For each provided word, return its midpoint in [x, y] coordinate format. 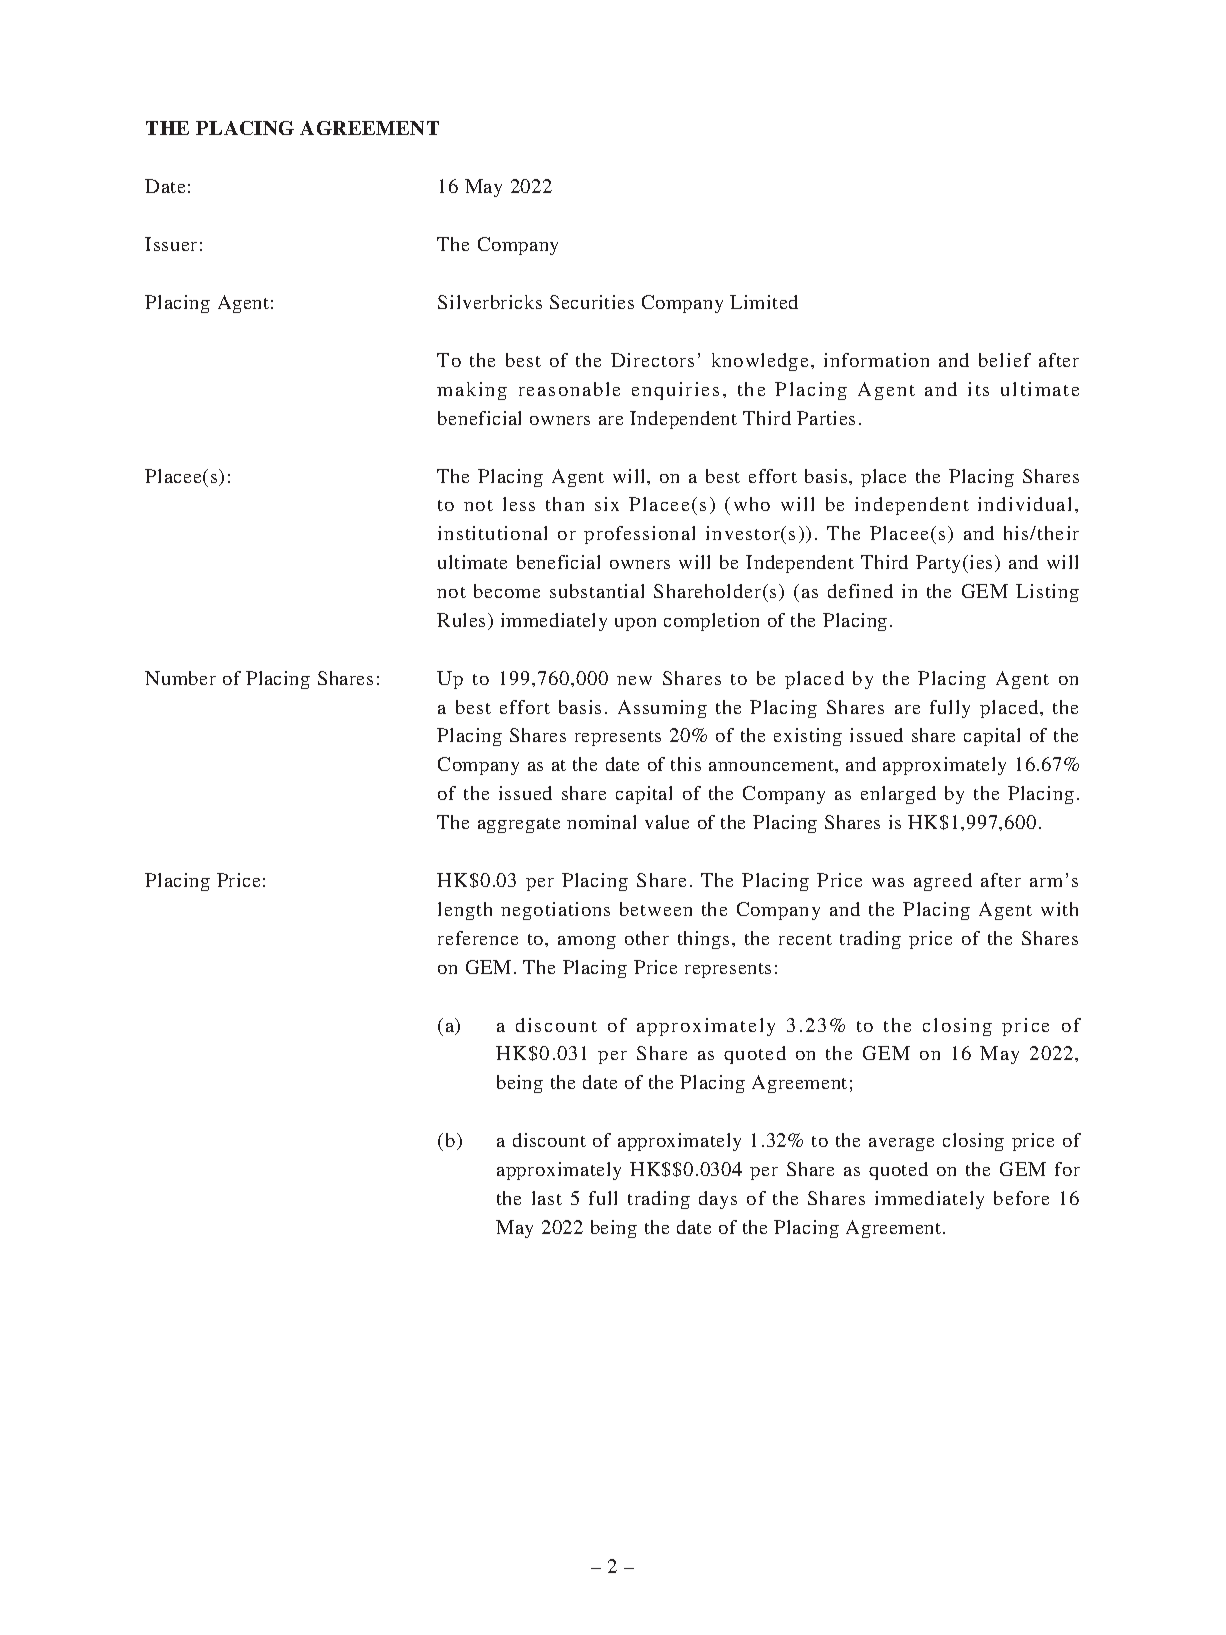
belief [1005, 360]
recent [805, 939]
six [607, 504]
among [587, 942]
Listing [1047, 593]
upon [635, 624]
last [547, 1198]
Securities [592, 302]
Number [180, 678]
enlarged [898, 795]
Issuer [171, 244]
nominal [601, 822]
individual [1024, 504]
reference [478, 938]
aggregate [519, 825]
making [472, 391]
